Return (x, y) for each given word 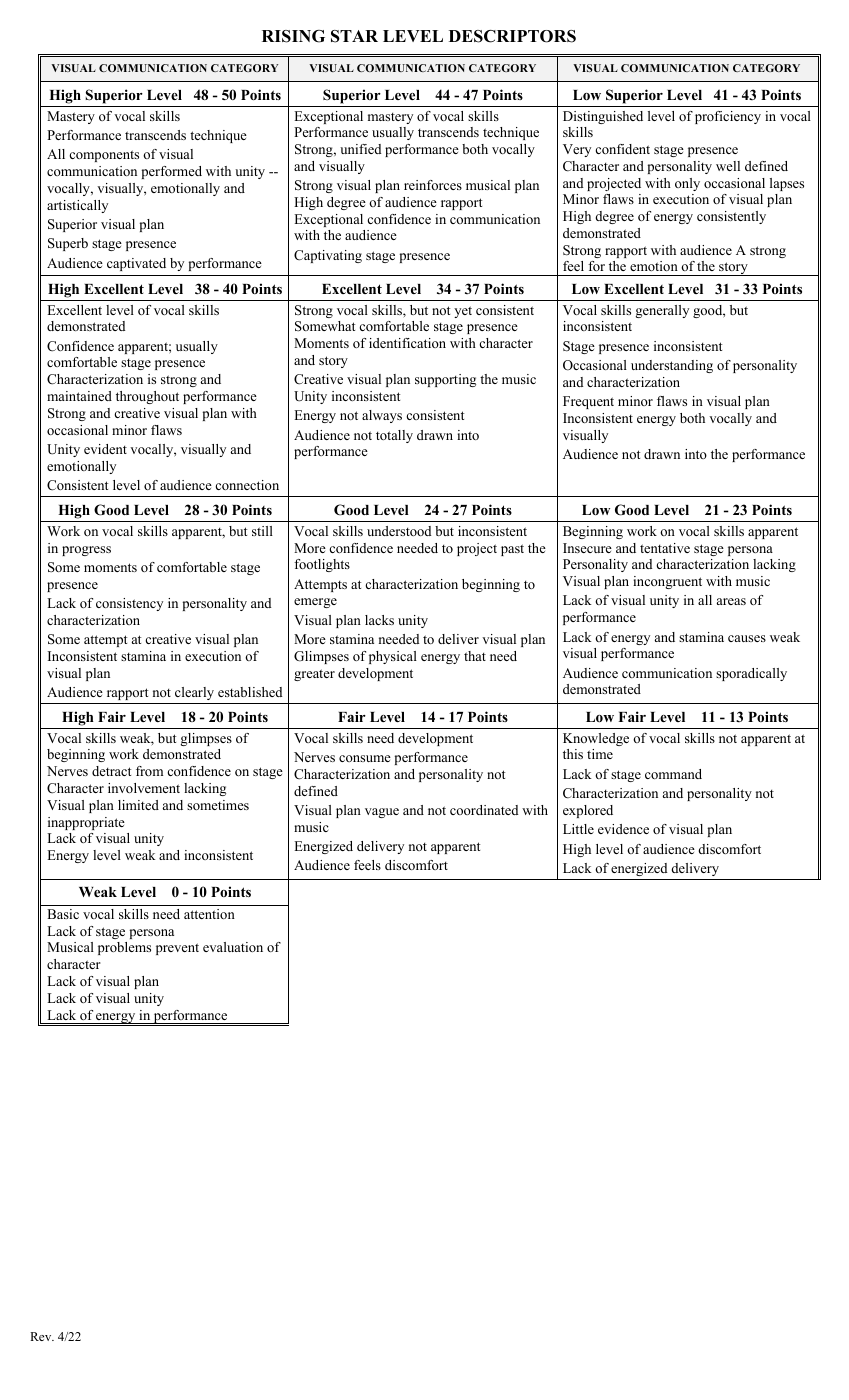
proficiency (728, 117)
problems (124, 948)
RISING (293, 36)
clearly (194, 693)
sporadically (751, 674)
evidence (623, 829)
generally (662, 311)
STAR (354, 36)
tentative (665, 548)
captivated (136, 264)
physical (393, 657)
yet (463, 312)
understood (399, 531)
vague (382, 813)
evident (105, 449)
